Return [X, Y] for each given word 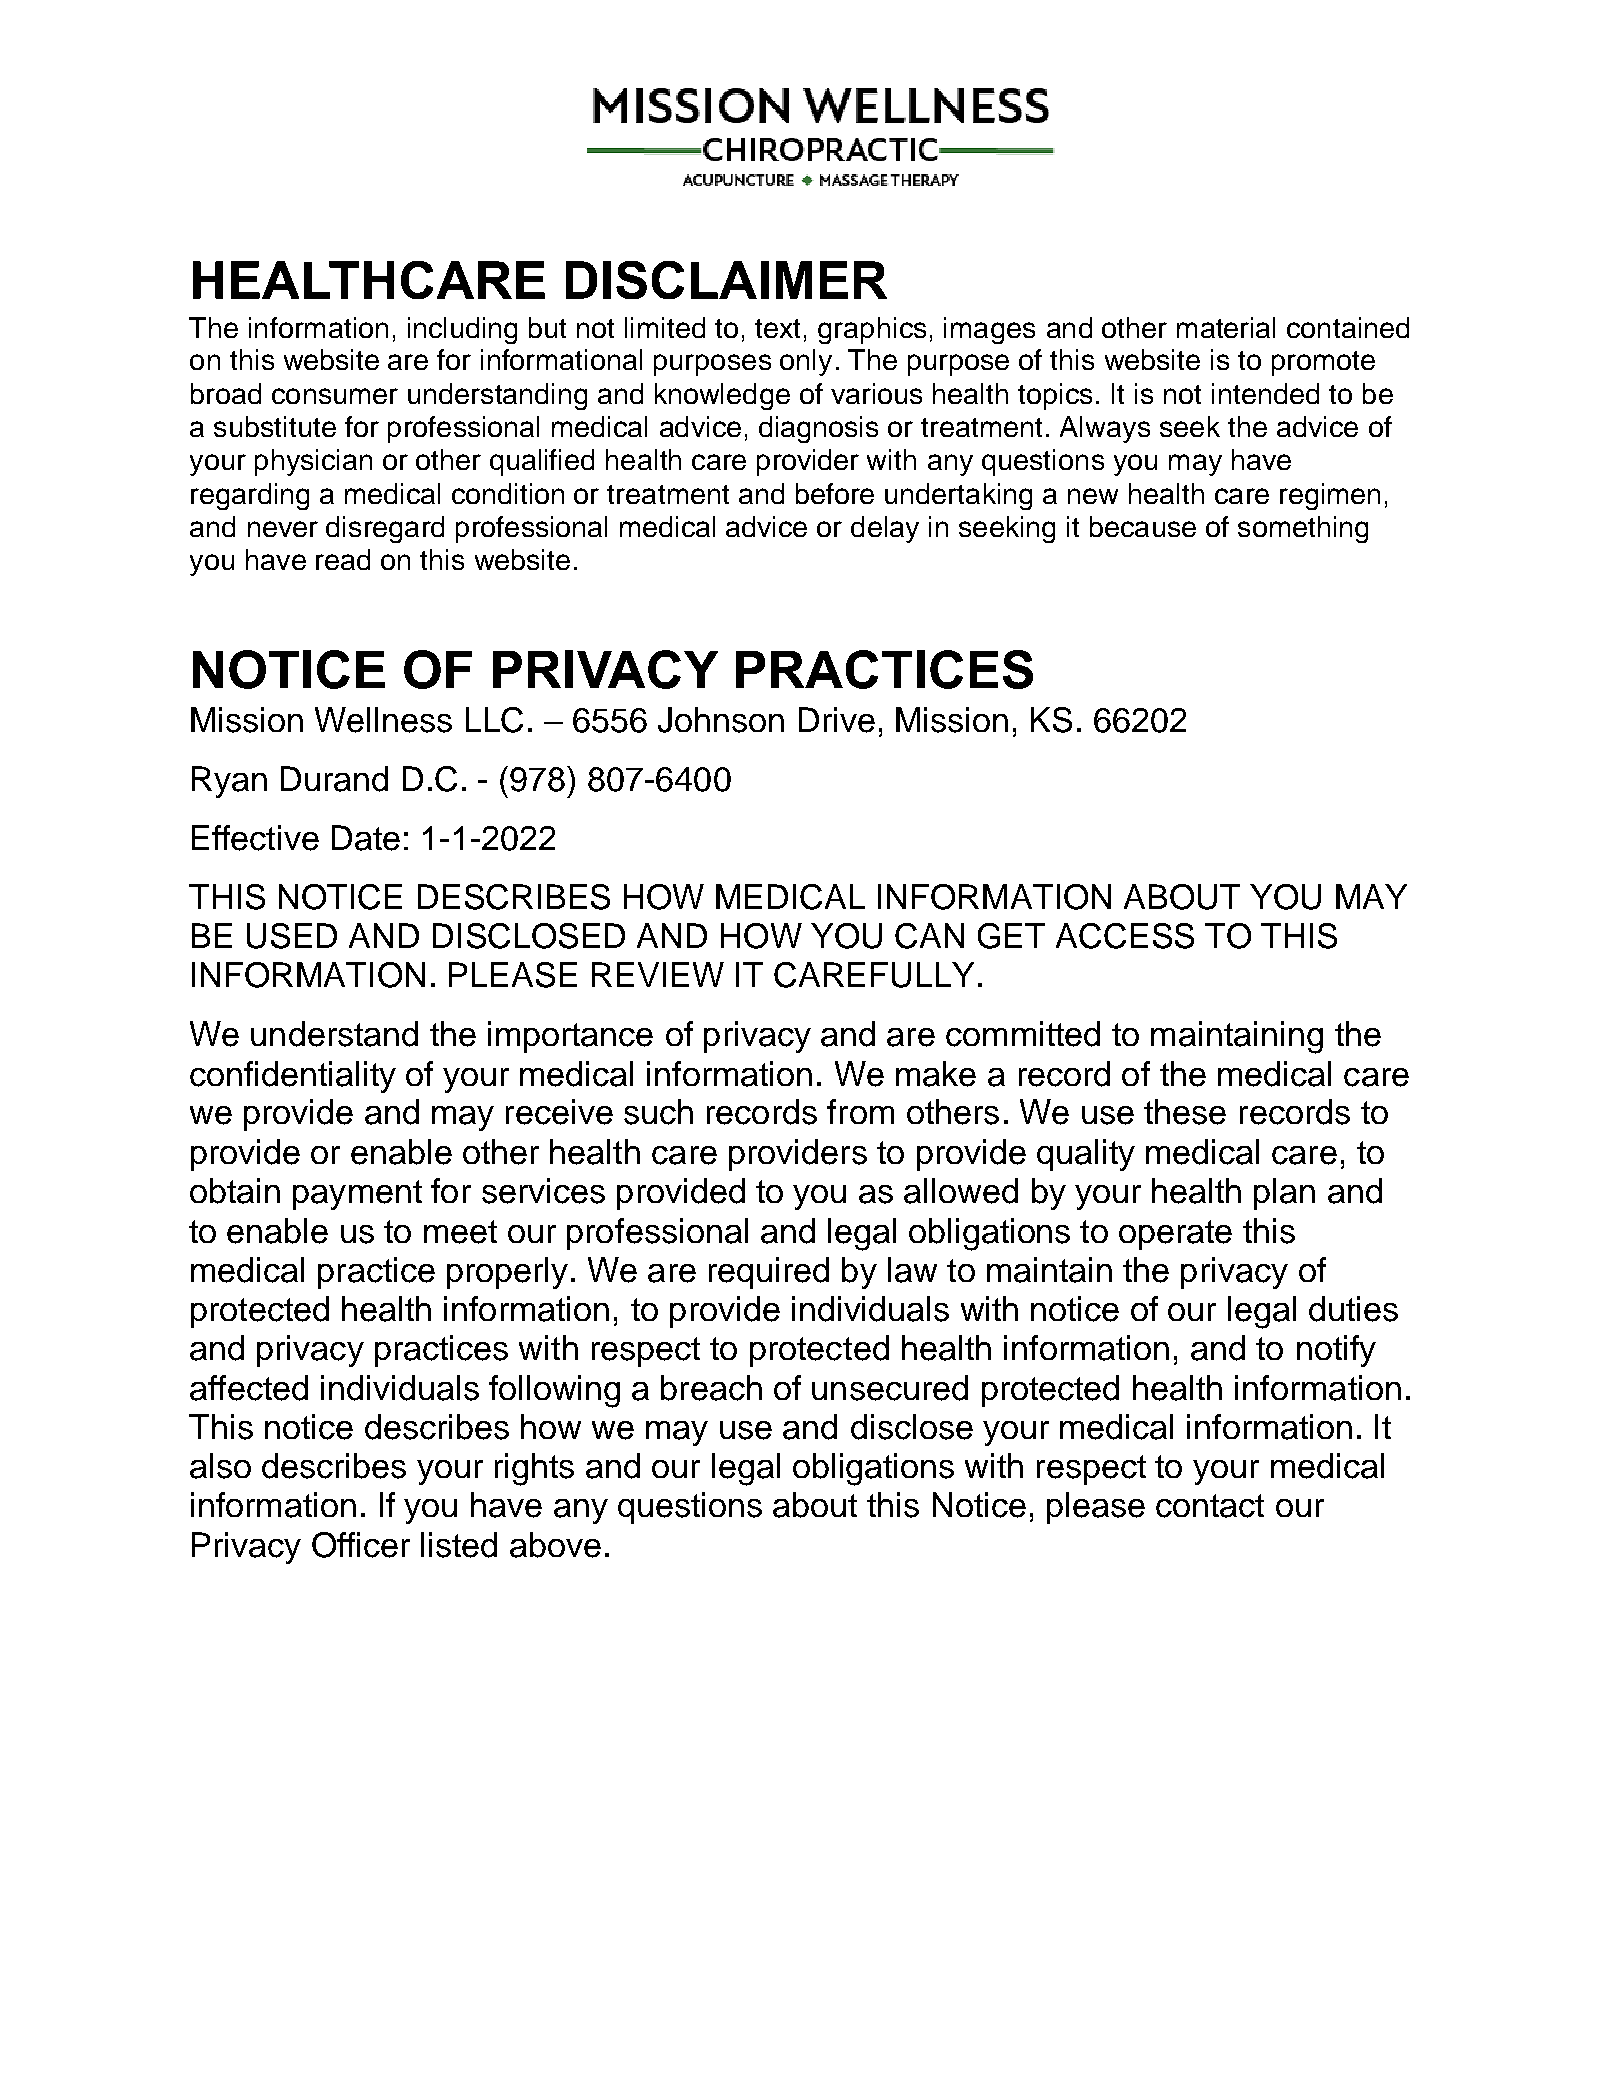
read [343, 559]
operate [1175, 1235]
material [1226, 327]
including [462, 330]
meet [460, 1232]
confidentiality [293, 1077]
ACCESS [1125, 936]
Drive [837, 720]
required [769, 1273]
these [1185, 1112]
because [1143, 526]
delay [885, 529]
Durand [334, 779]
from [860, 1111]
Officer [361, 1545]
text [777, 328]
